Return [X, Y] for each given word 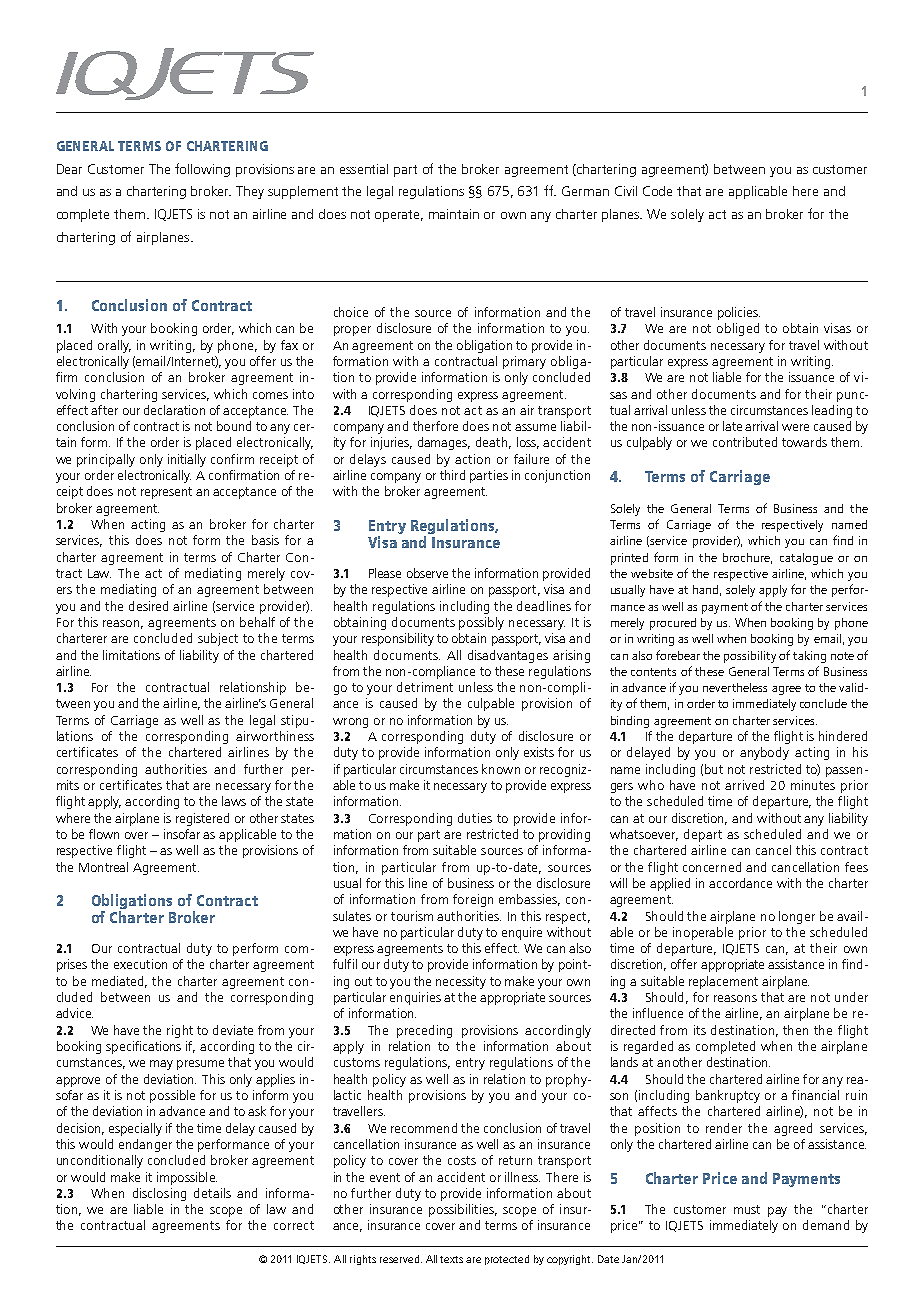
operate [399, 216]
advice [74, 1013]
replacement [723, 982]
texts [451, 1259]
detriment [425, 687]
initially [187, 460]
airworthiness [275, 736]
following [202, 170]
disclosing [159, 1194]
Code [657, 191]
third [452, 475]
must [747, 1209]
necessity [461, 982]
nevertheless [735, 687]
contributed [745, 442]
